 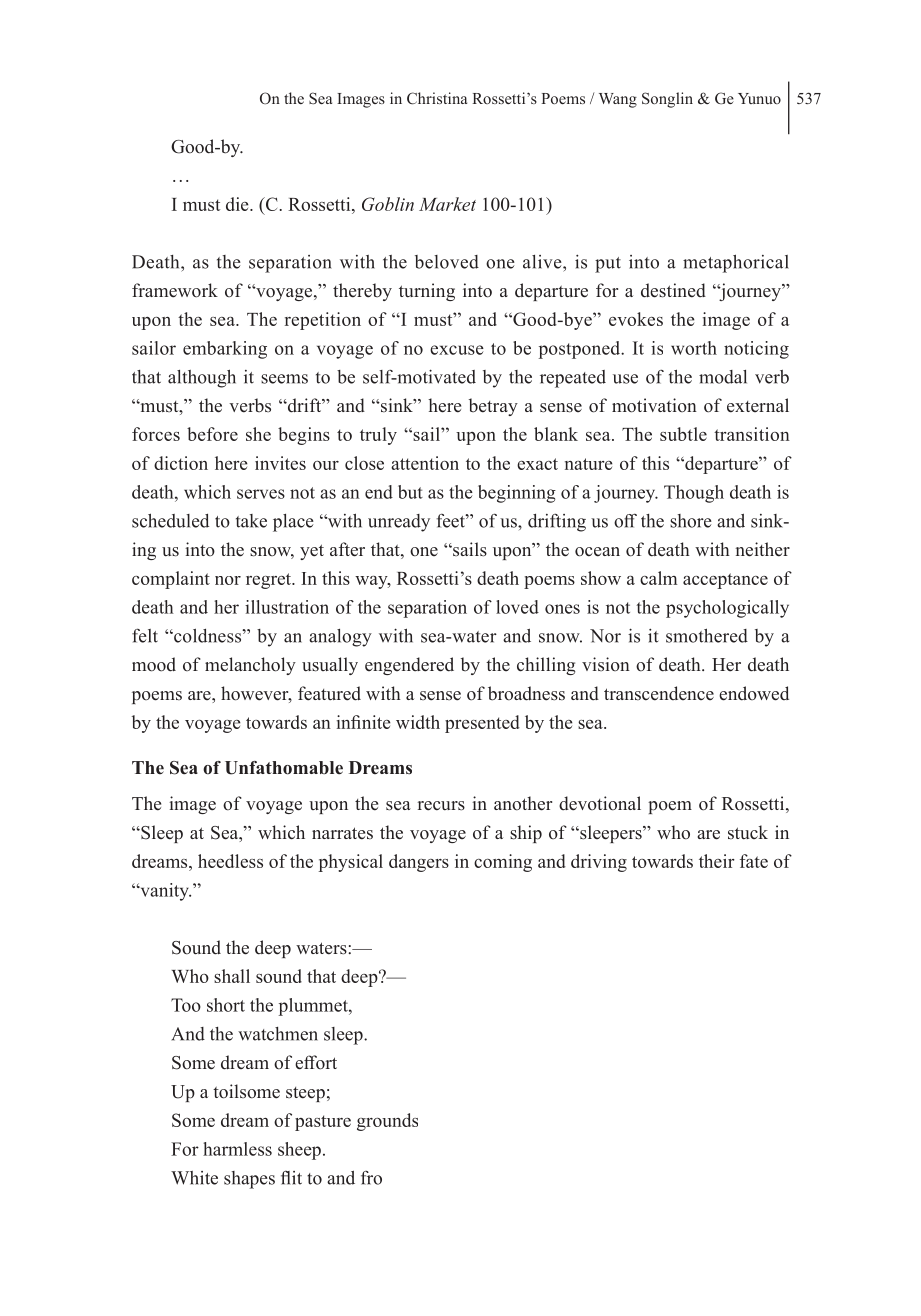 What do you see at coordinates (618, 100) in the document?
I see `Wang` at bounding box center [618, 100].
